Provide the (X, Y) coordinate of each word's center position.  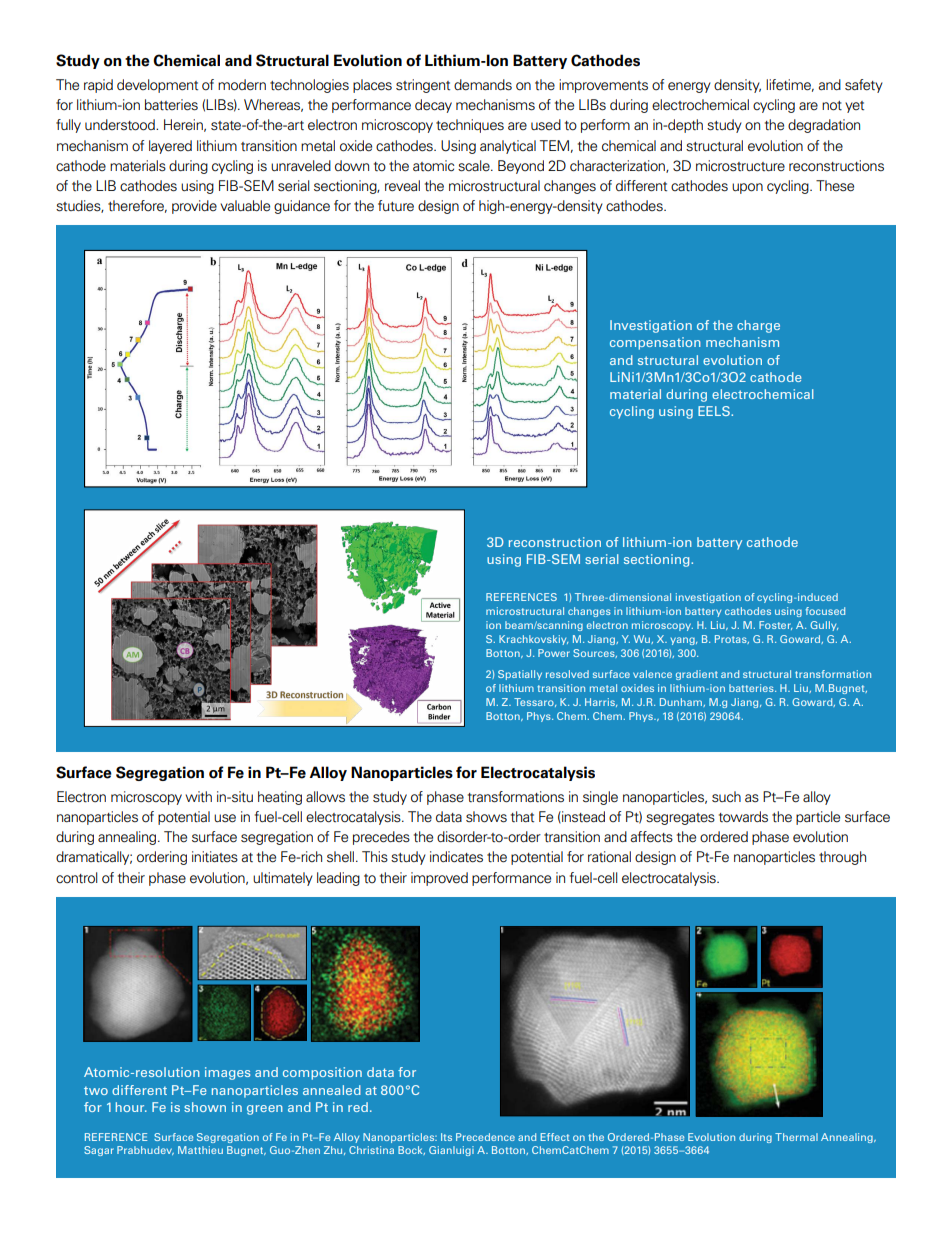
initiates (215, 857)
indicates (456, 857)
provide (194, 207)
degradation (824, 126)
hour (131, 1107)
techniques (470, 126)
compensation (655, 343)
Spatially (520, 675)
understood (121, 125)
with (198, 797)
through (842, 858)
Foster (775, 625)
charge (758, 326)
